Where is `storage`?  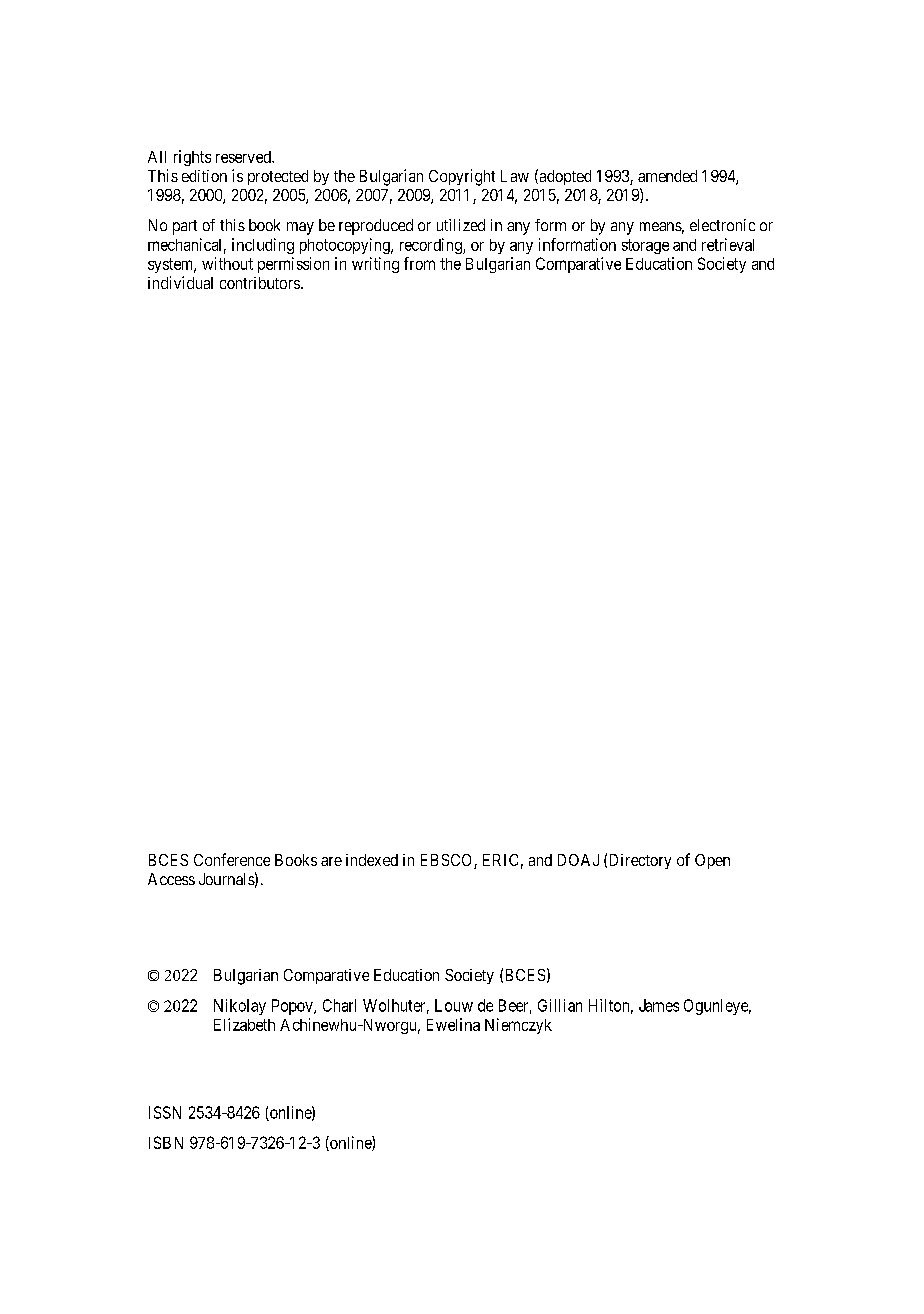
storage is located at coordinates (645, 246).
